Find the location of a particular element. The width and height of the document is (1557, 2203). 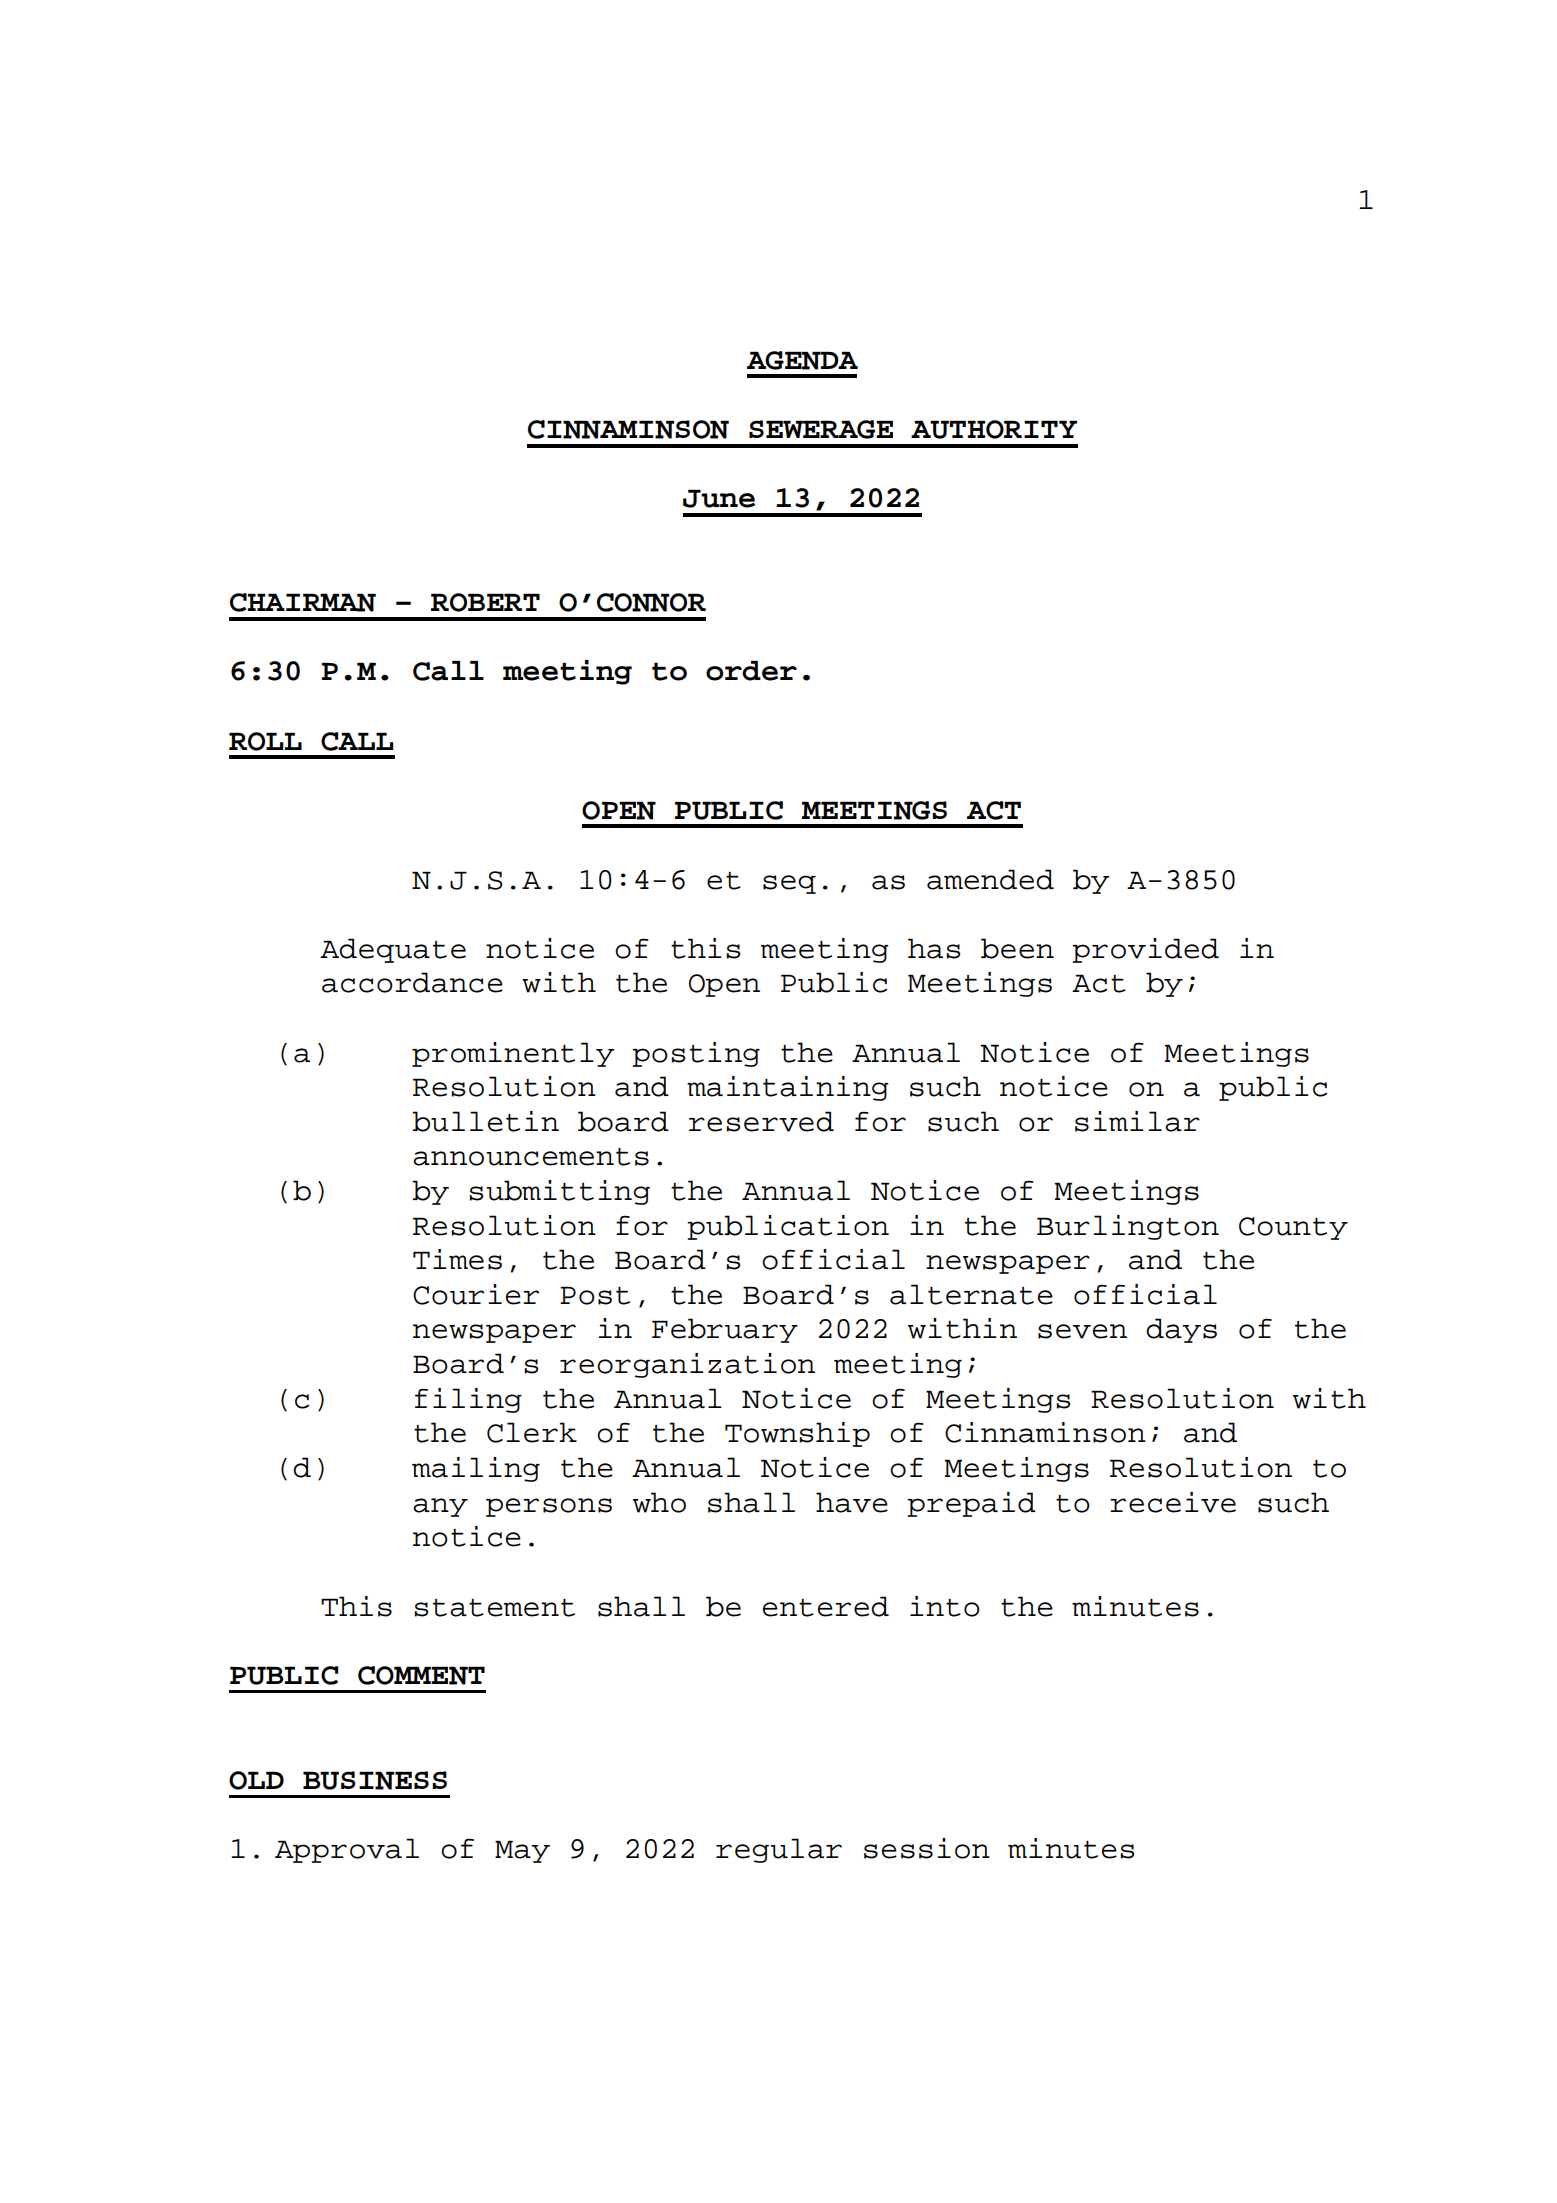

SEWERAGE is located at coordinates (821, 429).
